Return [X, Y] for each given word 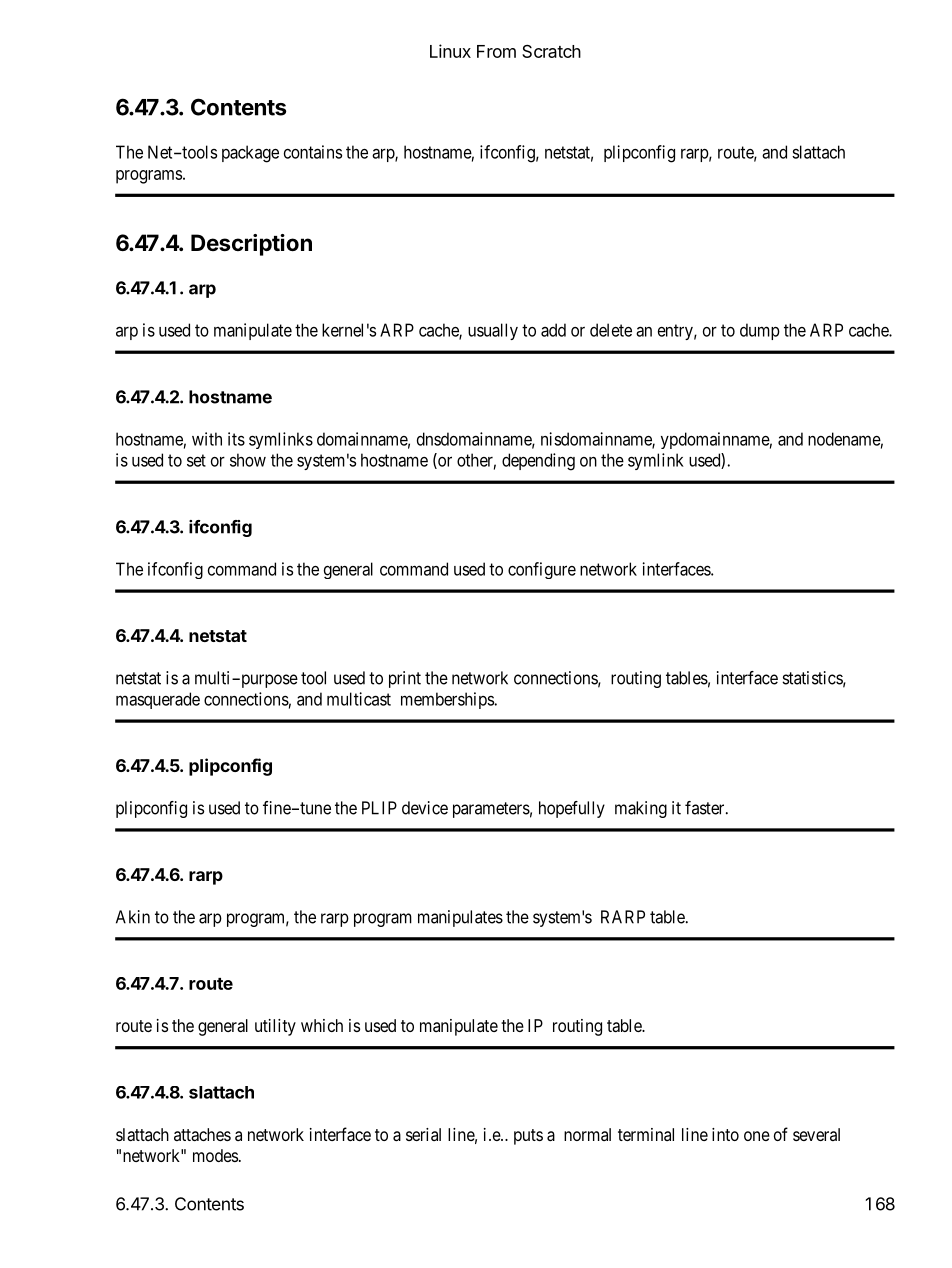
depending [538, 462]
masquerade [158, 700]
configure [542, 570]
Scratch [551, 51]
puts [528, 1137]
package [250, 154]
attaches [202, 1134]
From [496, 51]
